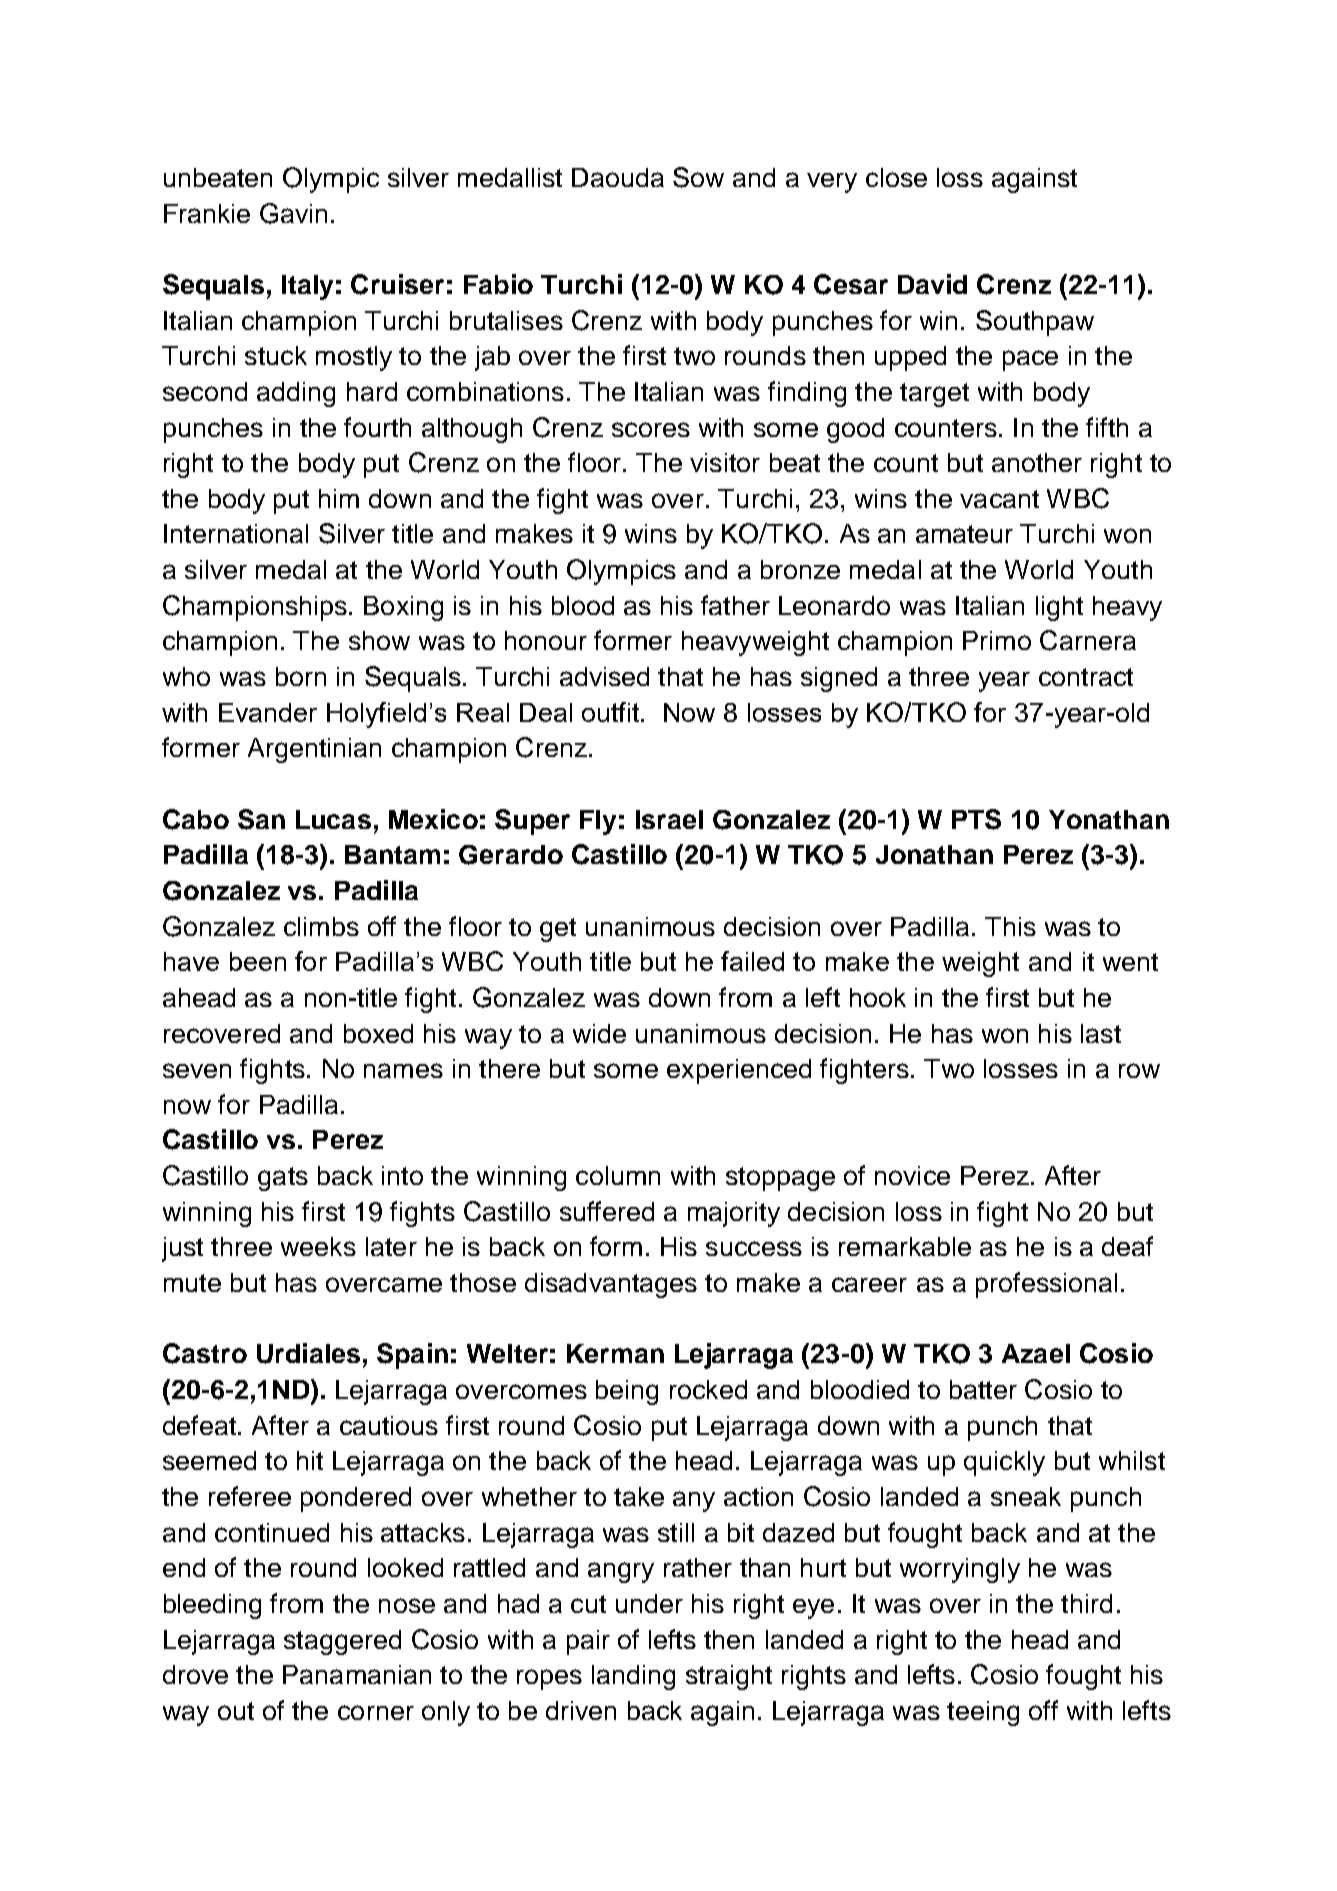 The height and width of the screenshot is (1891, 1337). I want to click on Gavin, so click(293, 213).
